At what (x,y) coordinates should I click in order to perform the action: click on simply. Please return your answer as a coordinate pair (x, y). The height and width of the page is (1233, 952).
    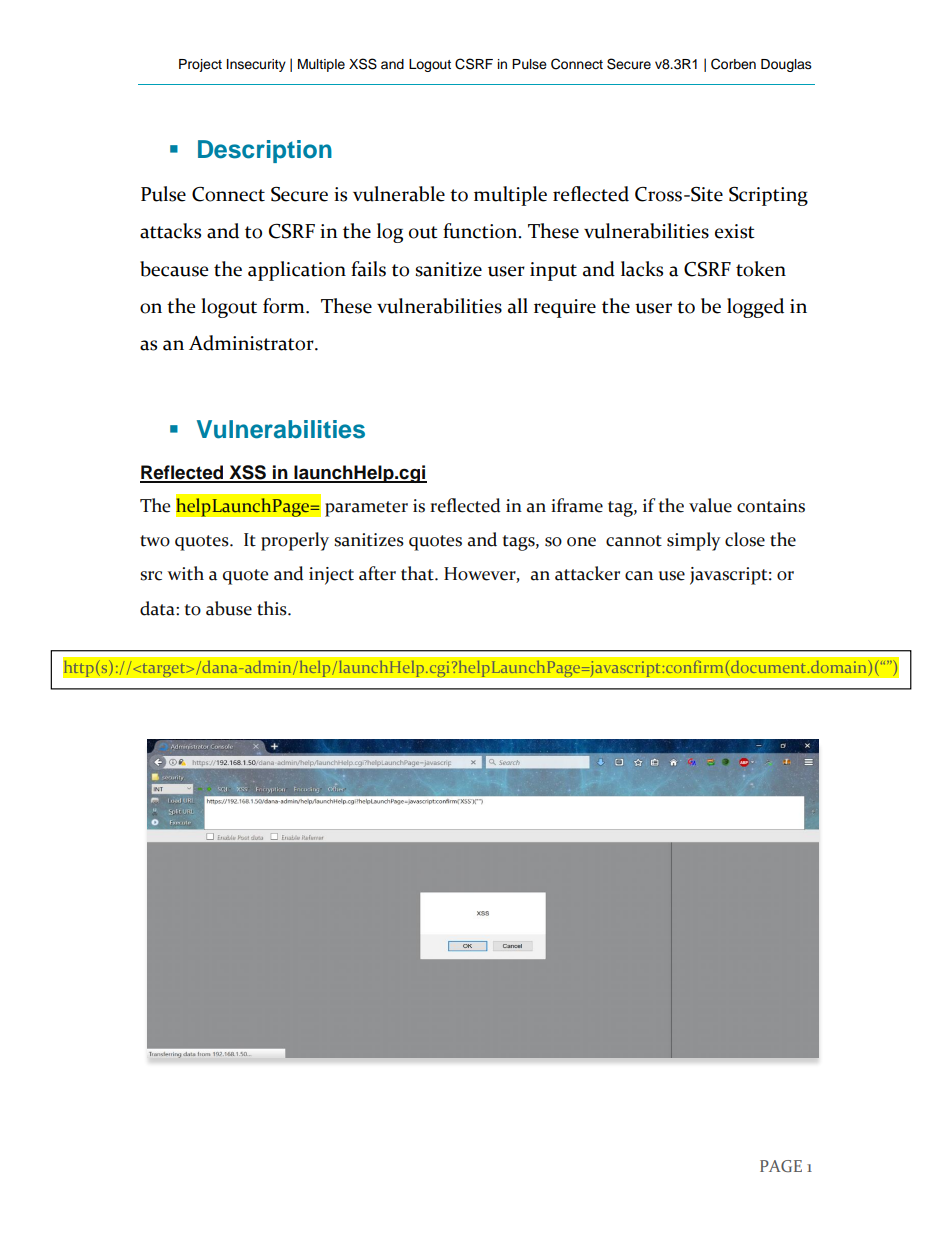
    Looking at the image, I should click on (694, 541).
